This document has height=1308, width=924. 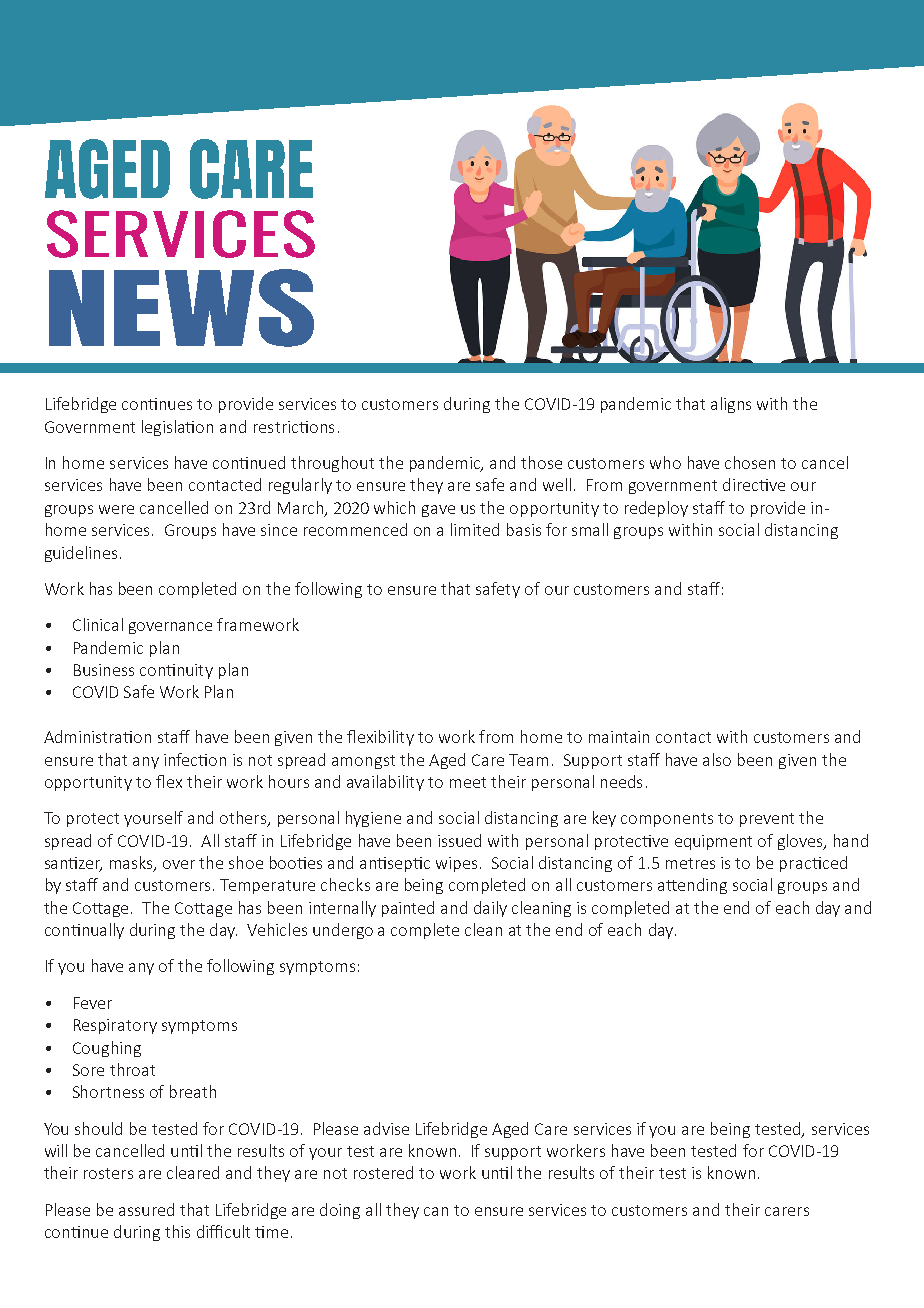 I want to click on aligns, so click(x=731, y=405).
